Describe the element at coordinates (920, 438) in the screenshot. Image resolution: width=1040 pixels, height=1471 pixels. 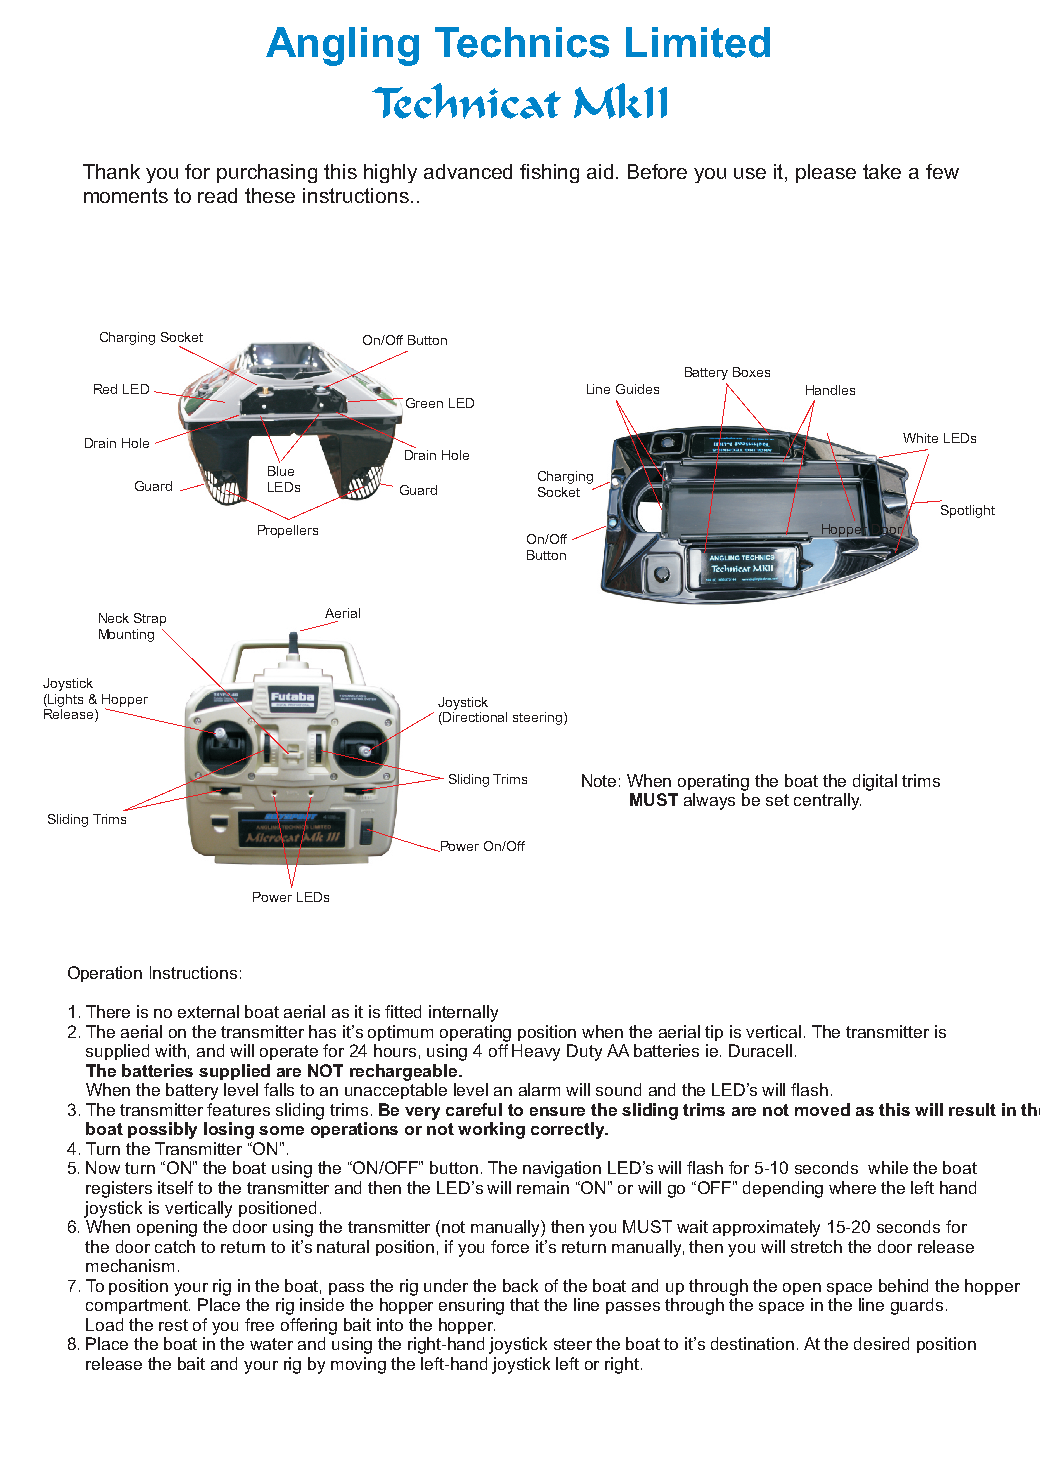
I see `White` at that location.
